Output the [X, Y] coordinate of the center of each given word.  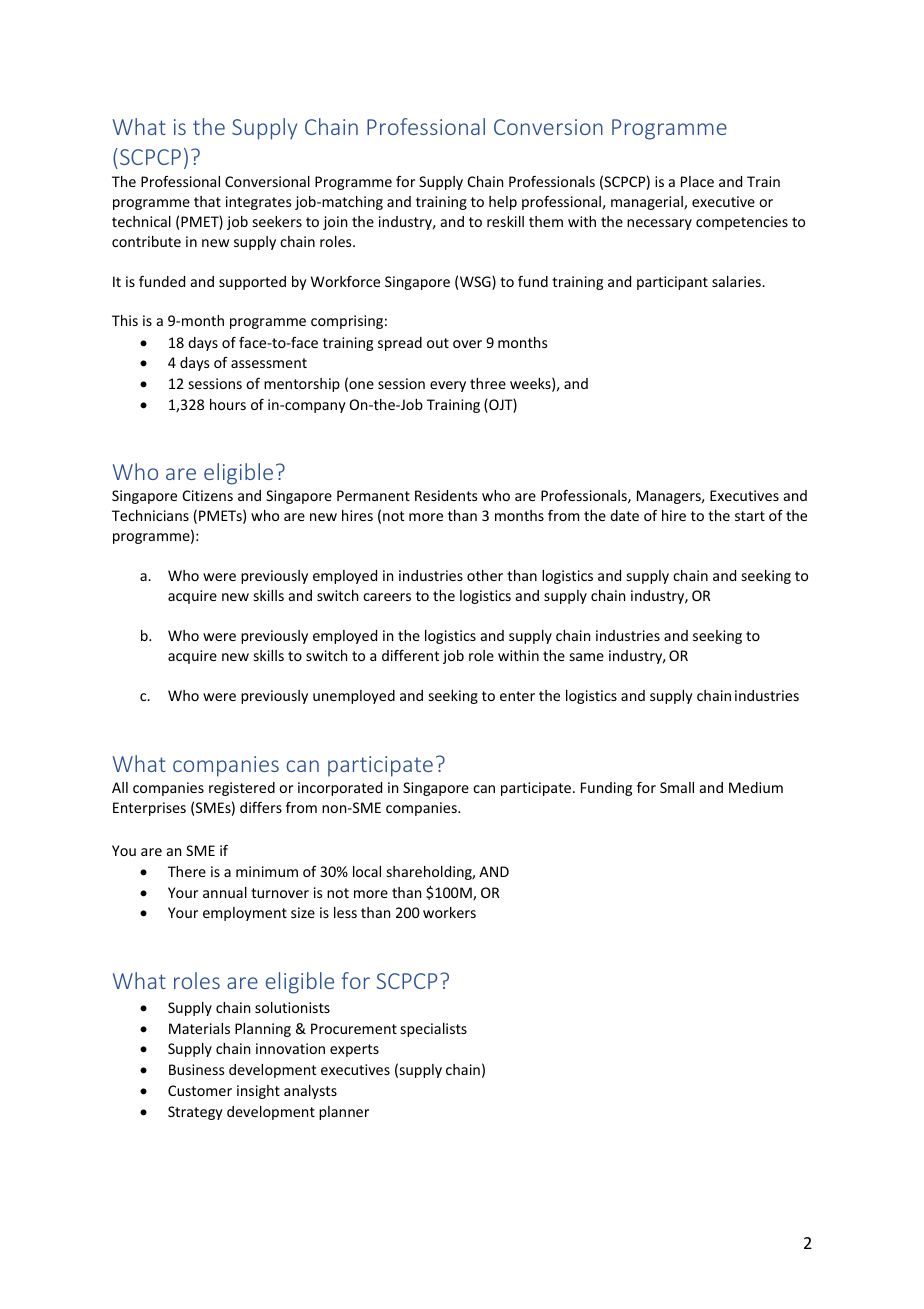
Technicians [150, 515]
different [410, 655]
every [448, 386]
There [187, 871]
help [503, 203]
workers [449, 912]
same [587, 657]
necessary [659, 224]
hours [228, 404]
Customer [200, 1090]
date [624, 515]
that [207, 201]
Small [677, 787]
